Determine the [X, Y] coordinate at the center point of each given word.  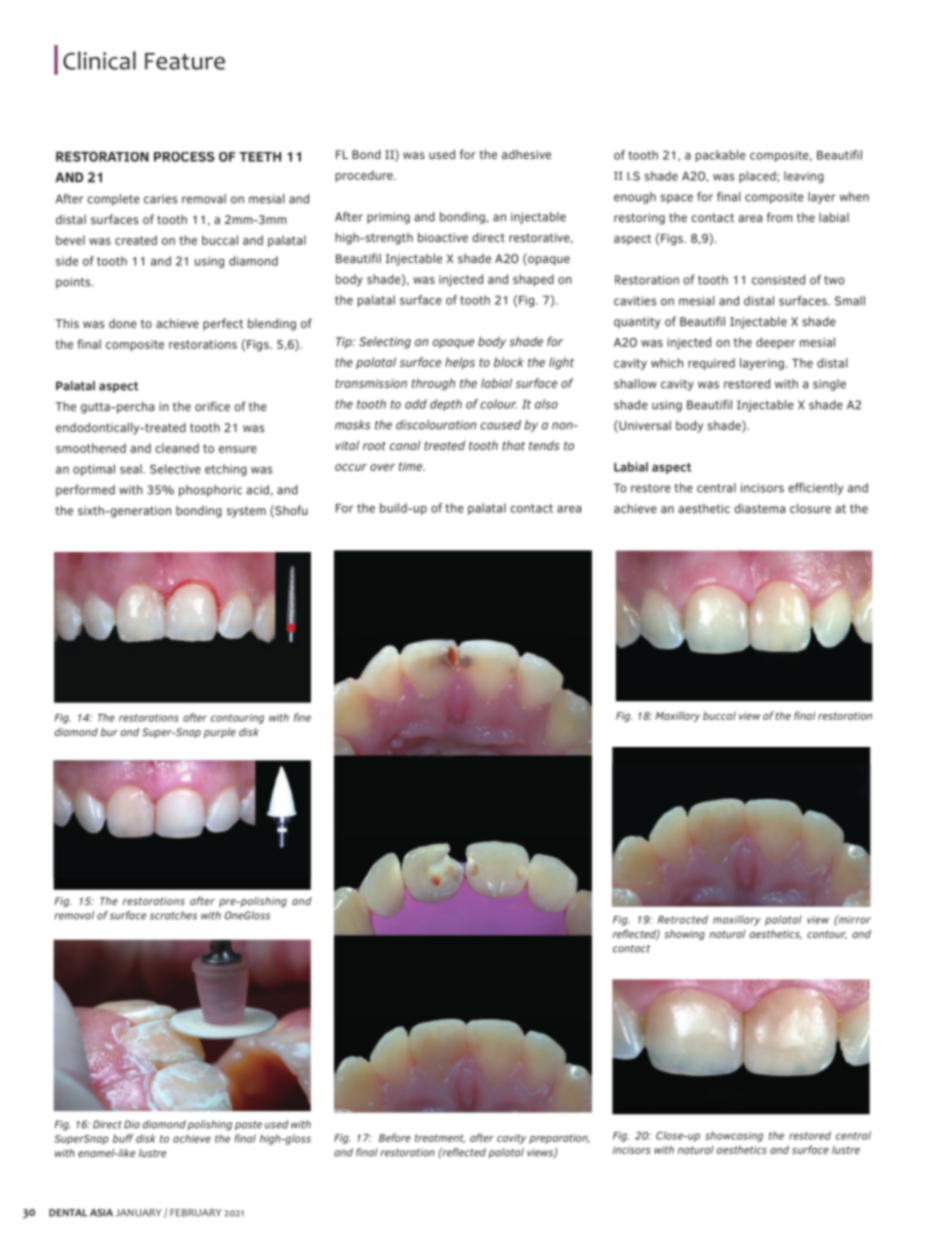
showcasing [734, 1136]
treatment [440, 1138]
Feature [185, 61]
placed [758, 177]
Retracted [683, 919]
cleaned [177, 448]
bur [109, 732]
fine [302, 717]
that [513, 445]
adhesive [526, 154]
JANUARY [139, 1213]
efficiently [816, 489]
